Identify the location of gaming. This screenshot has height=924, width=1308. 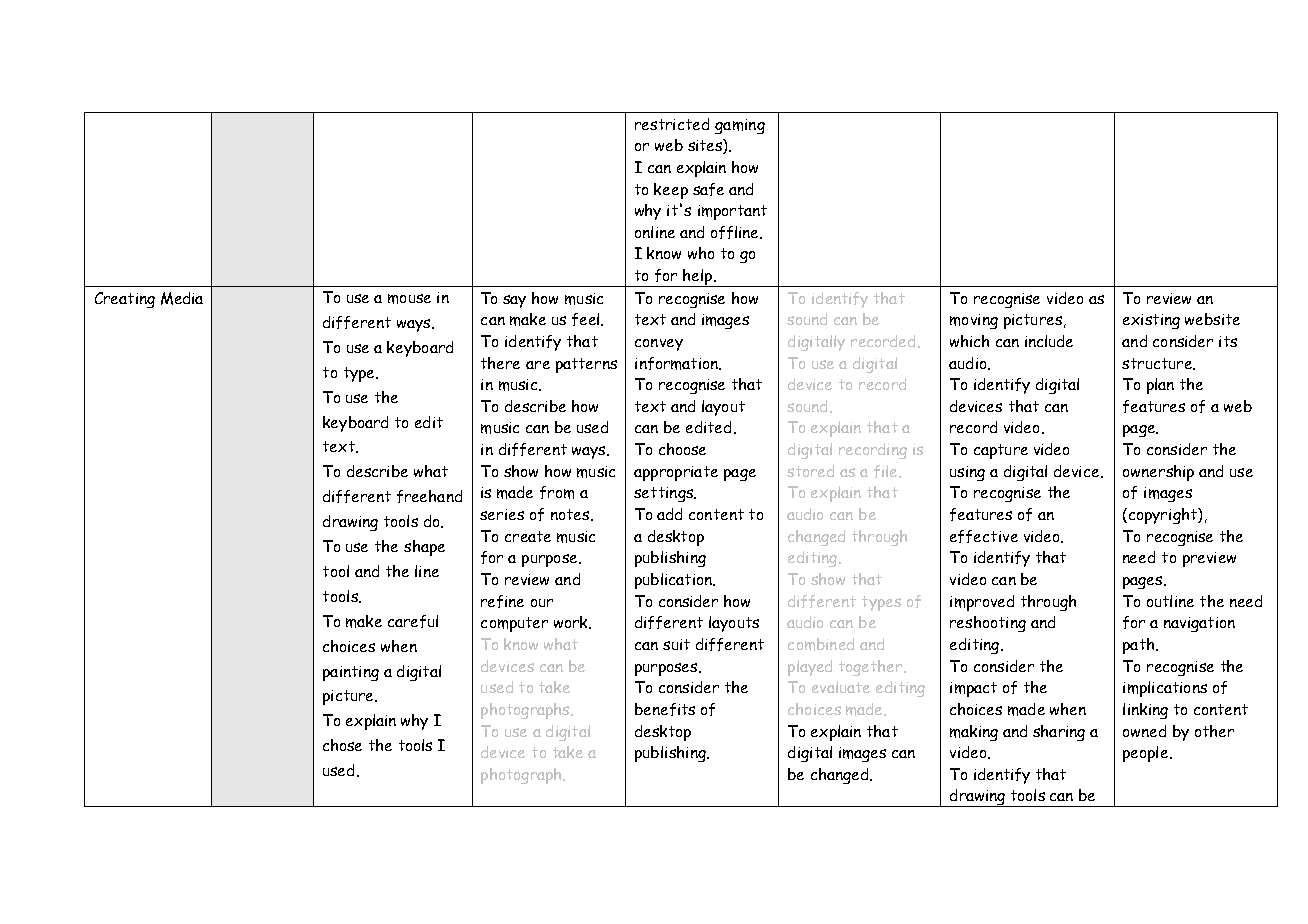
(740, 126).
